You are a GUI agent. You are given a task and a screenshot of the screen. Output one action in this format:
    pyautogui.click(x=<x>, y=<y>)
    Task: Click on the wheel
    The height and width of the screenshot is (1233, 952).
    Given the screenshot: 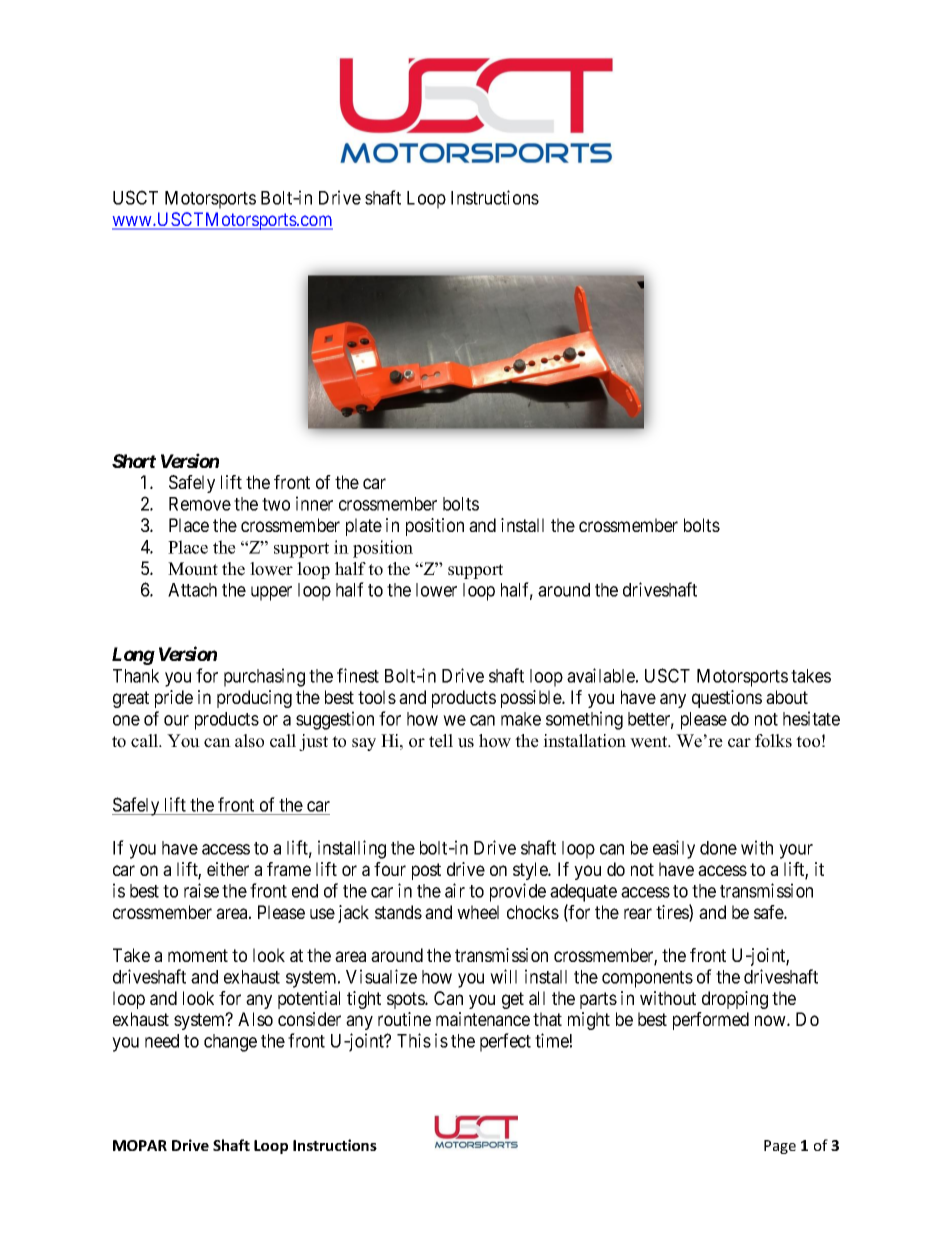 What is the action you would take?
    pyautogui.click(x=478, y=912)
